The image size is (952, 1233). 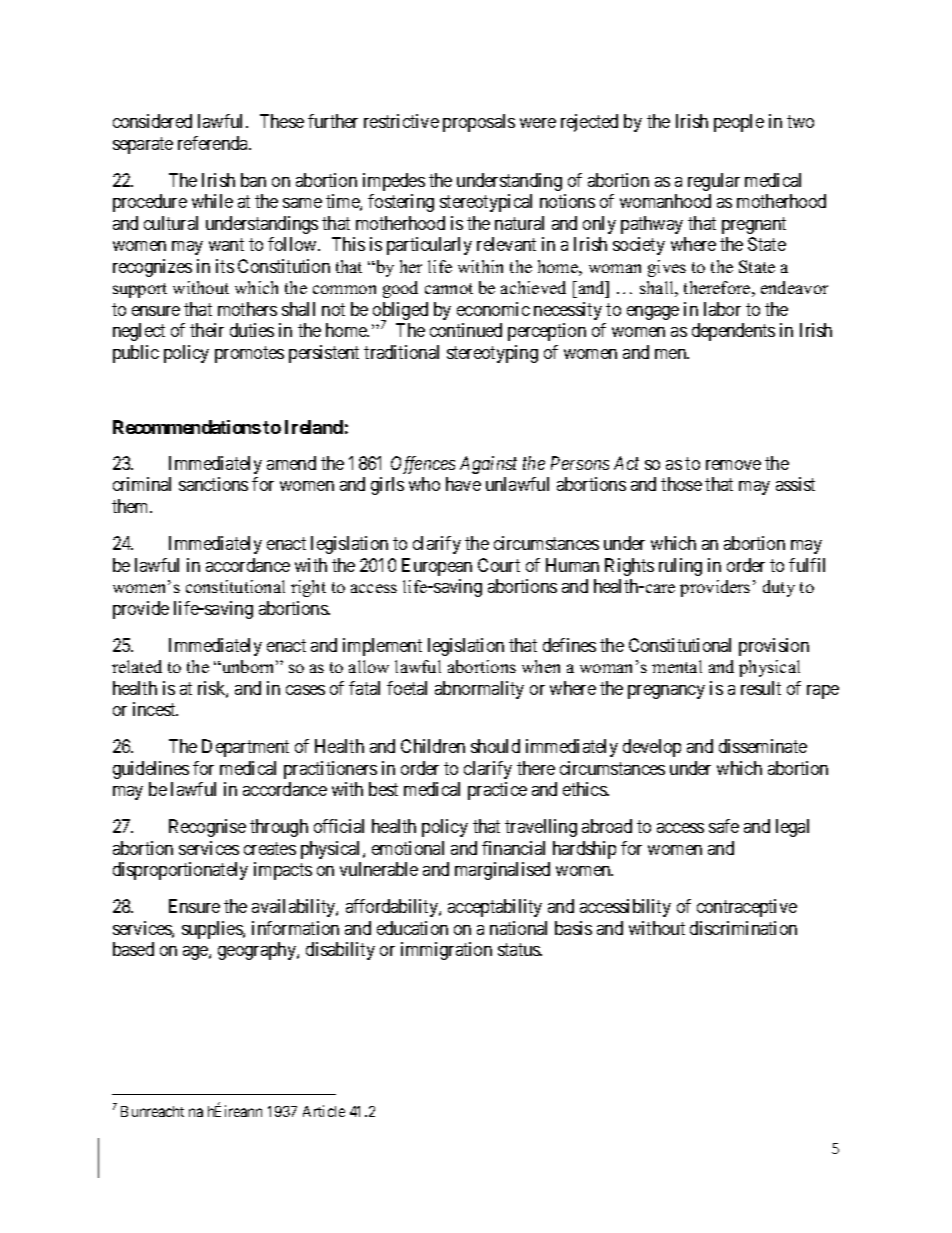 I want to click on referenda, so click(x=214, y=143).
